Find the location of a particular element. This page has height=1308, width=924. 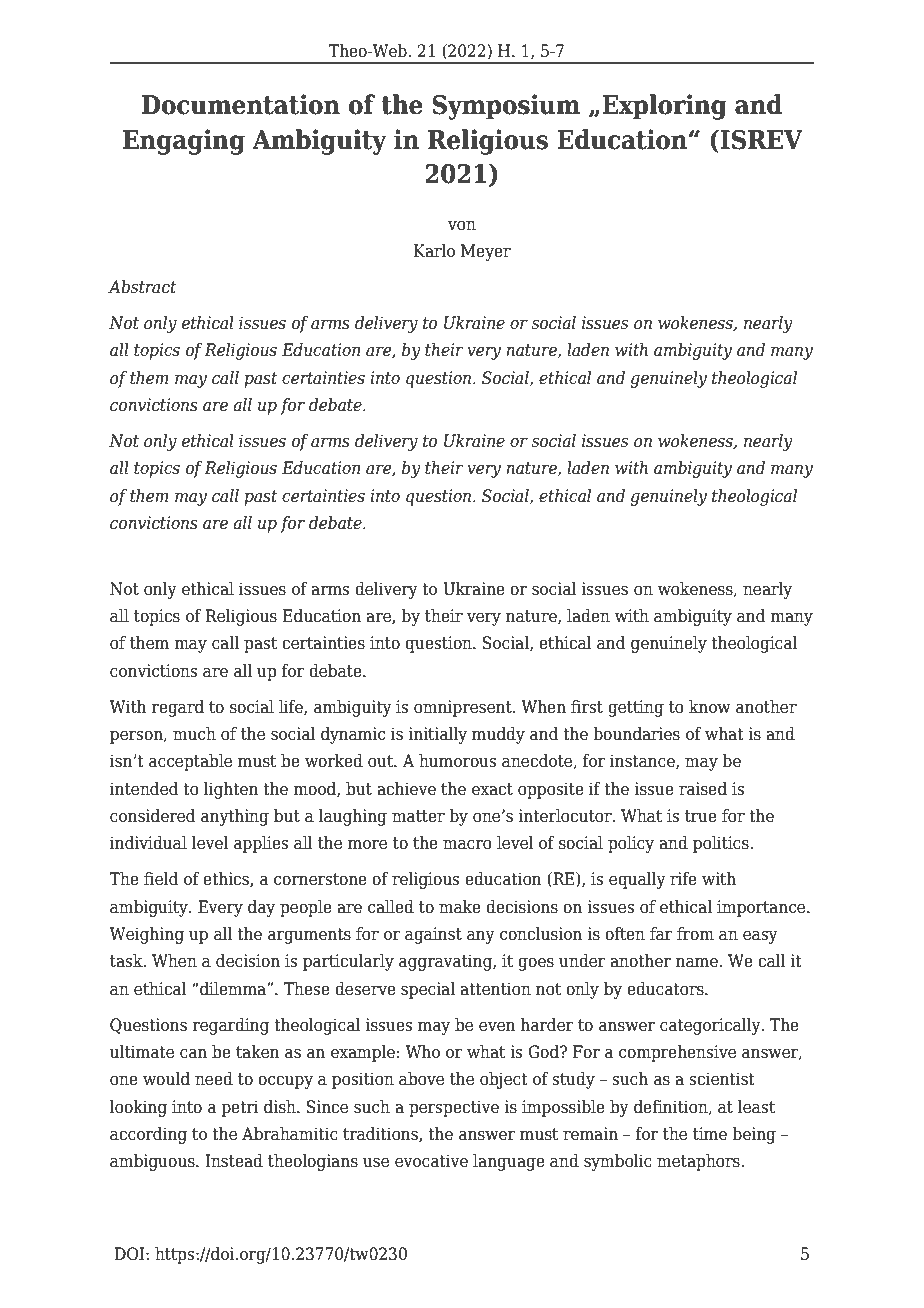

Exploring is located at coordinates (664, 107).
